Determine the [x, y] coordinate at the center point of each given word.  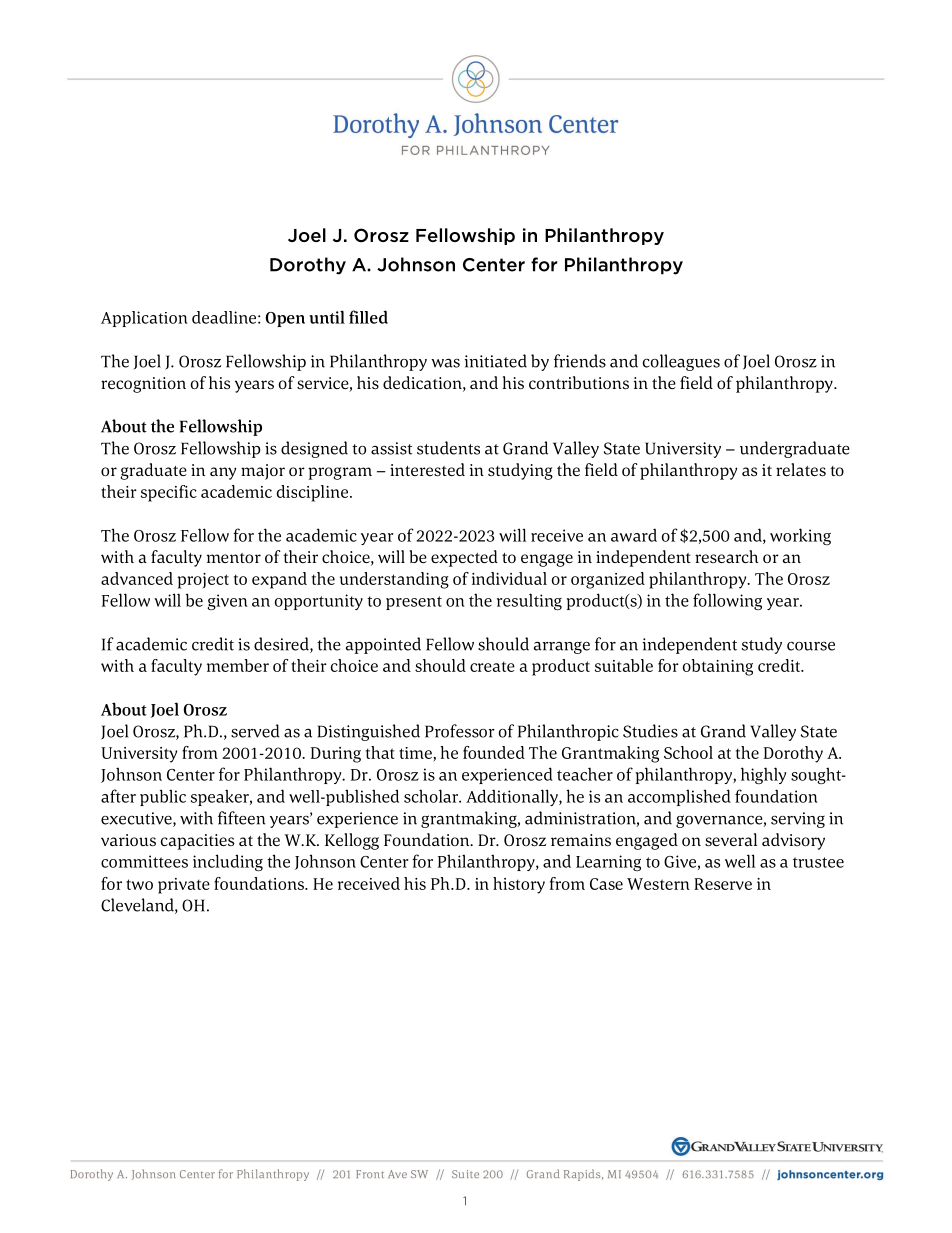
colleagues [681, 362]
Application [144, 319]
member [238, 665]
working [800, 536]
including [228, 862]
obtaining [717, 667]
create [492, 666]
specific [169, 493]
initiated [496, 361]
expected [464, 558]
